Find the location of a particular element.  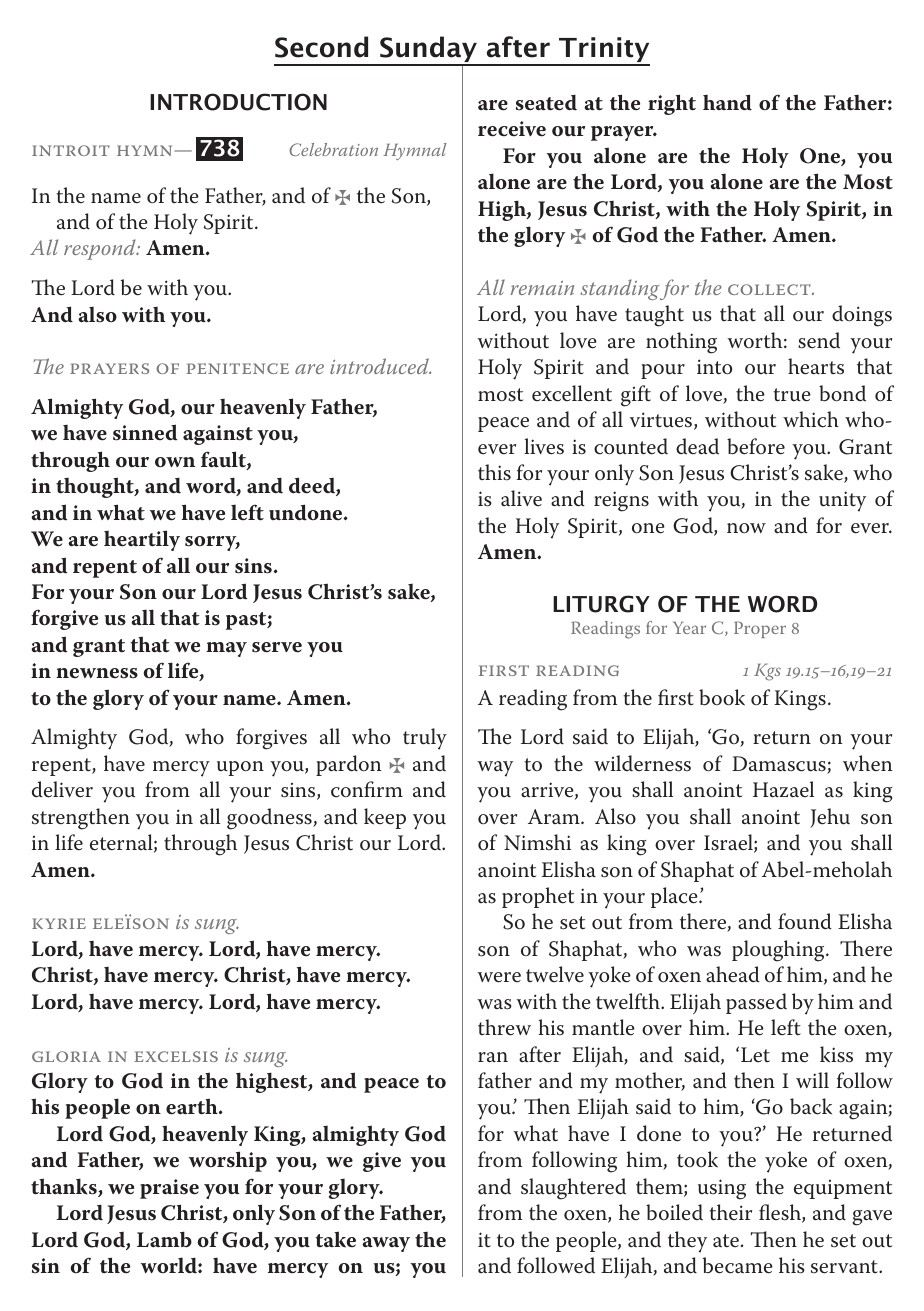

newness is located at coordinates (97, 673).
